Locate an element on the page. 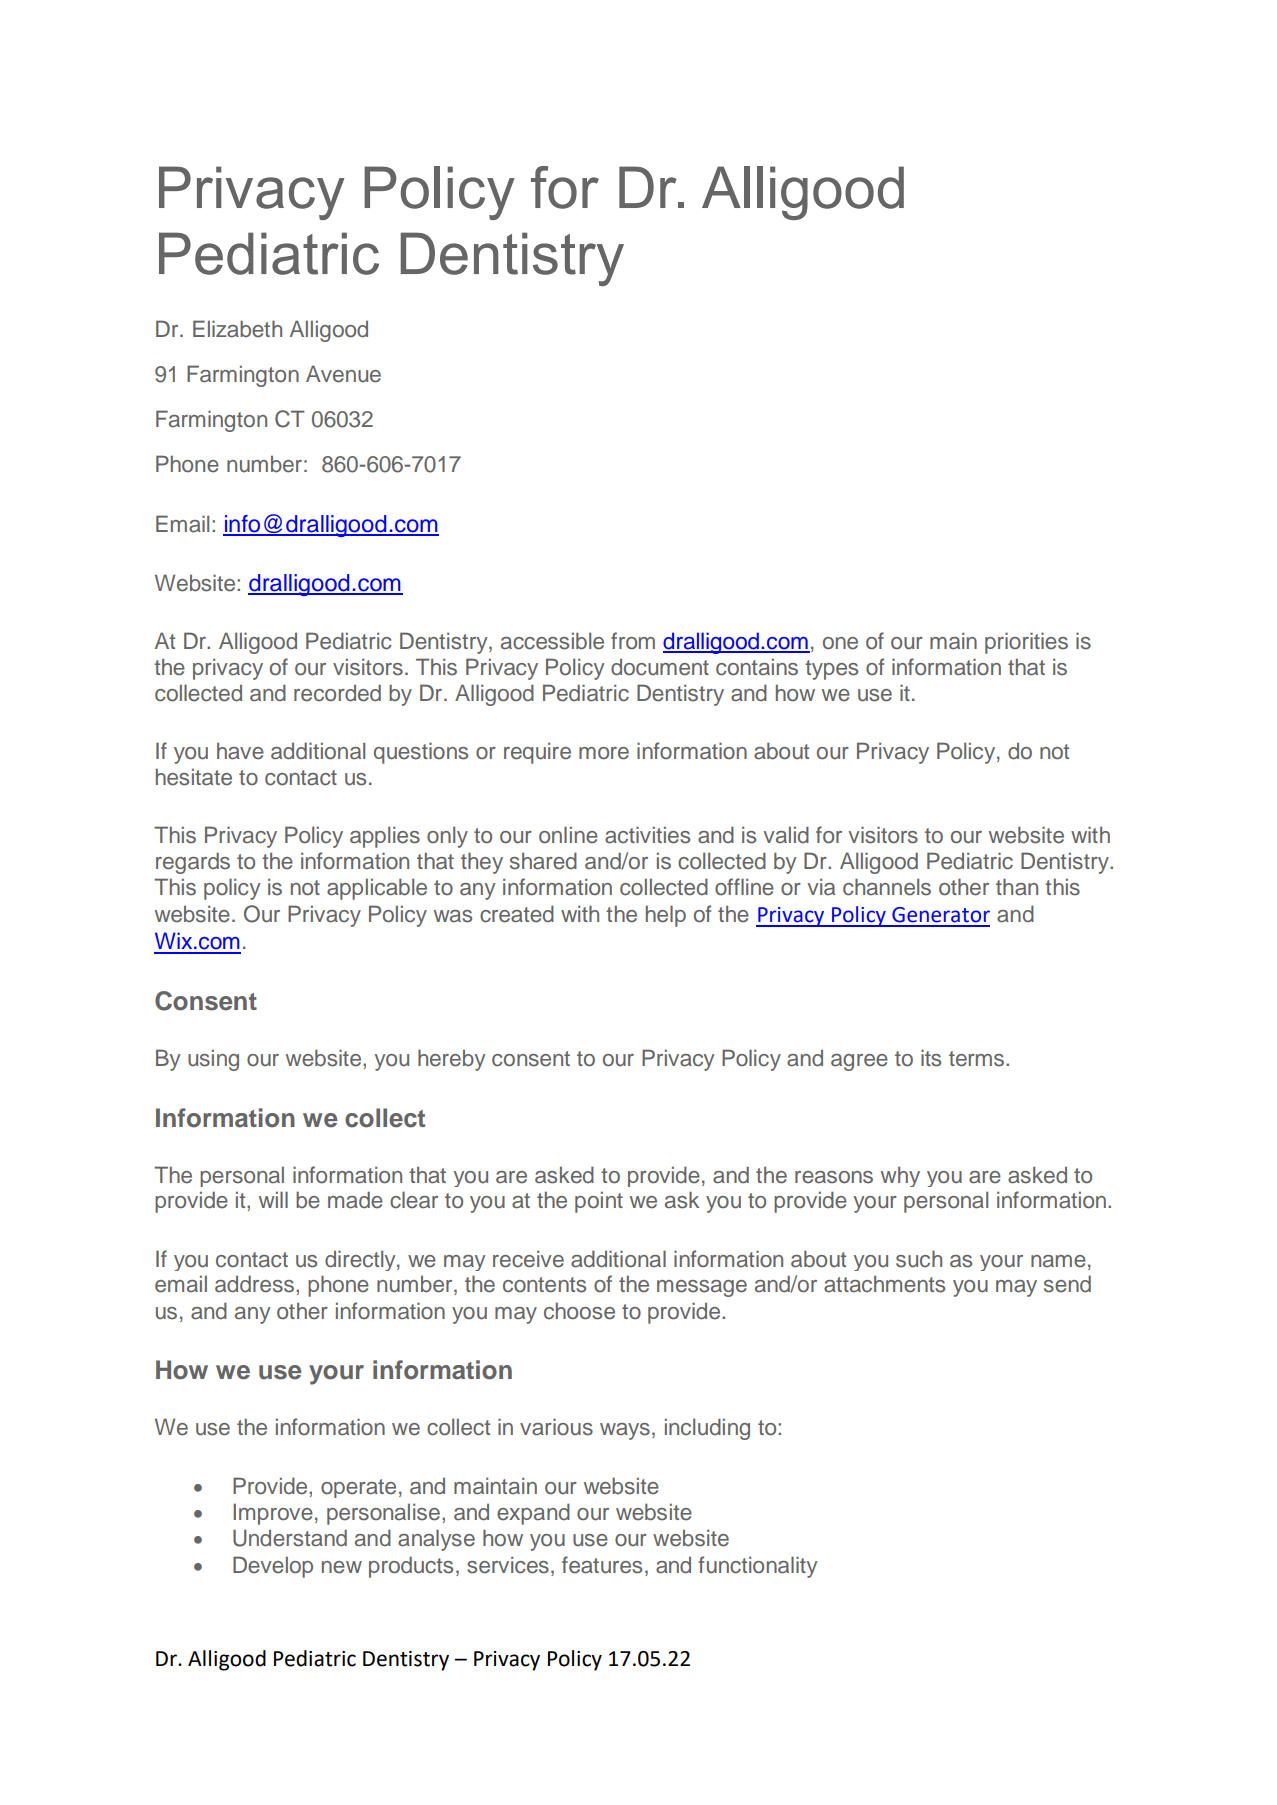 Image resolution: width=1277 pixels, height=1805 pixels. point is located at coordinates (599, 1202).
